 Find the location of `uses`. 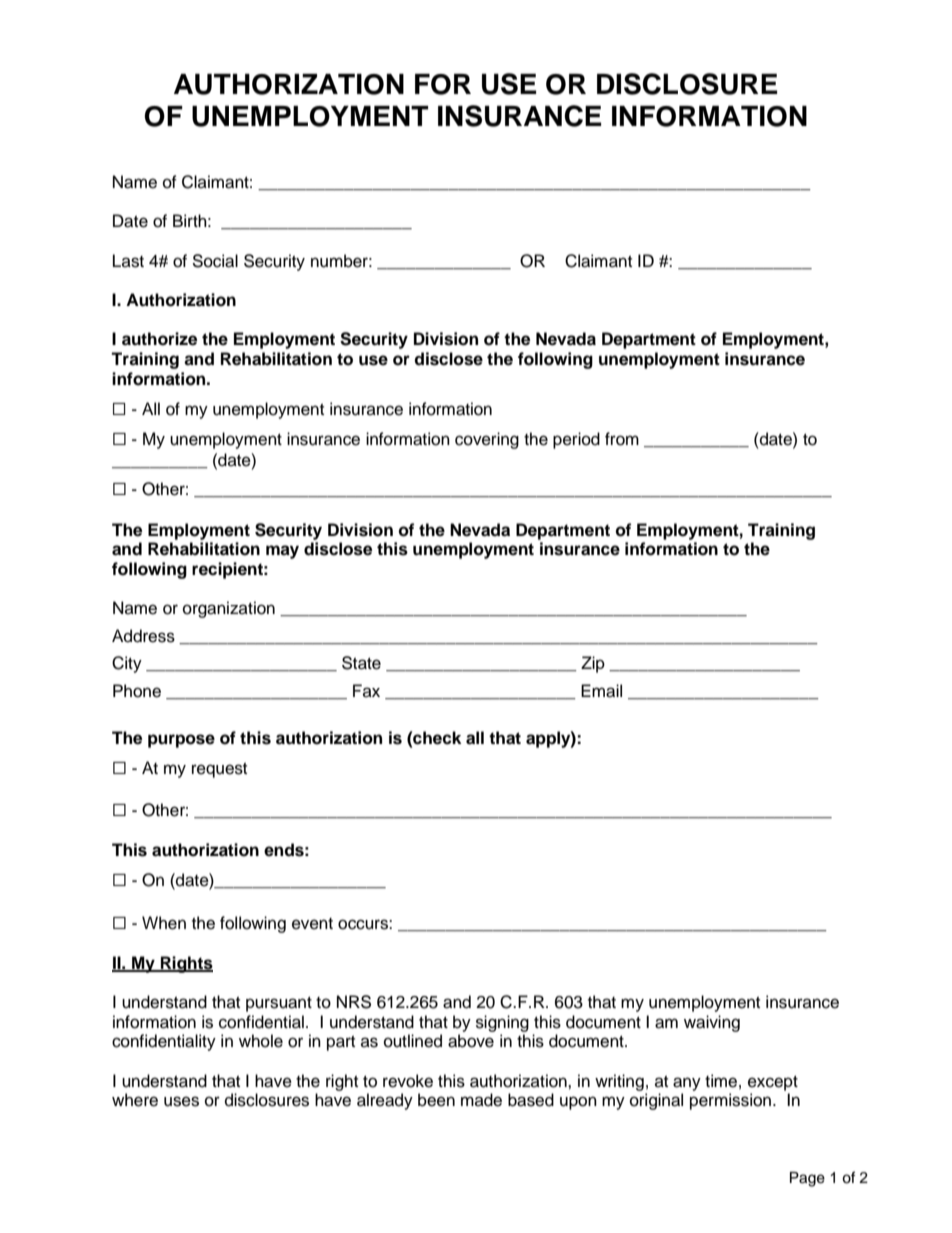

uses is located at coordinates (181, 1101).
